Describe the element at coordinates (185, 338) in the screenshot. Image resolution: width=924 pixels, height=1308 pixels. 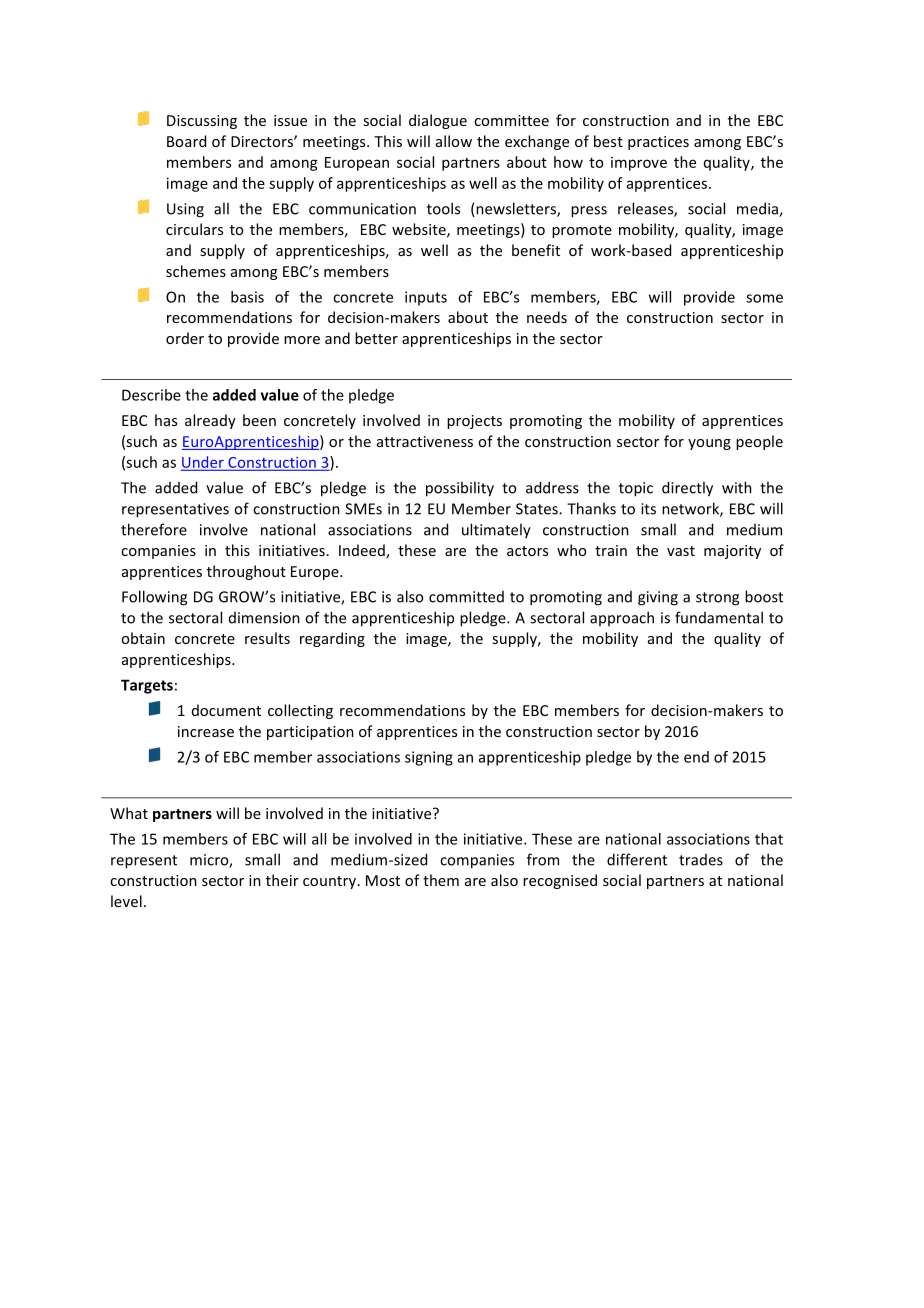
I see `order` at that location.
